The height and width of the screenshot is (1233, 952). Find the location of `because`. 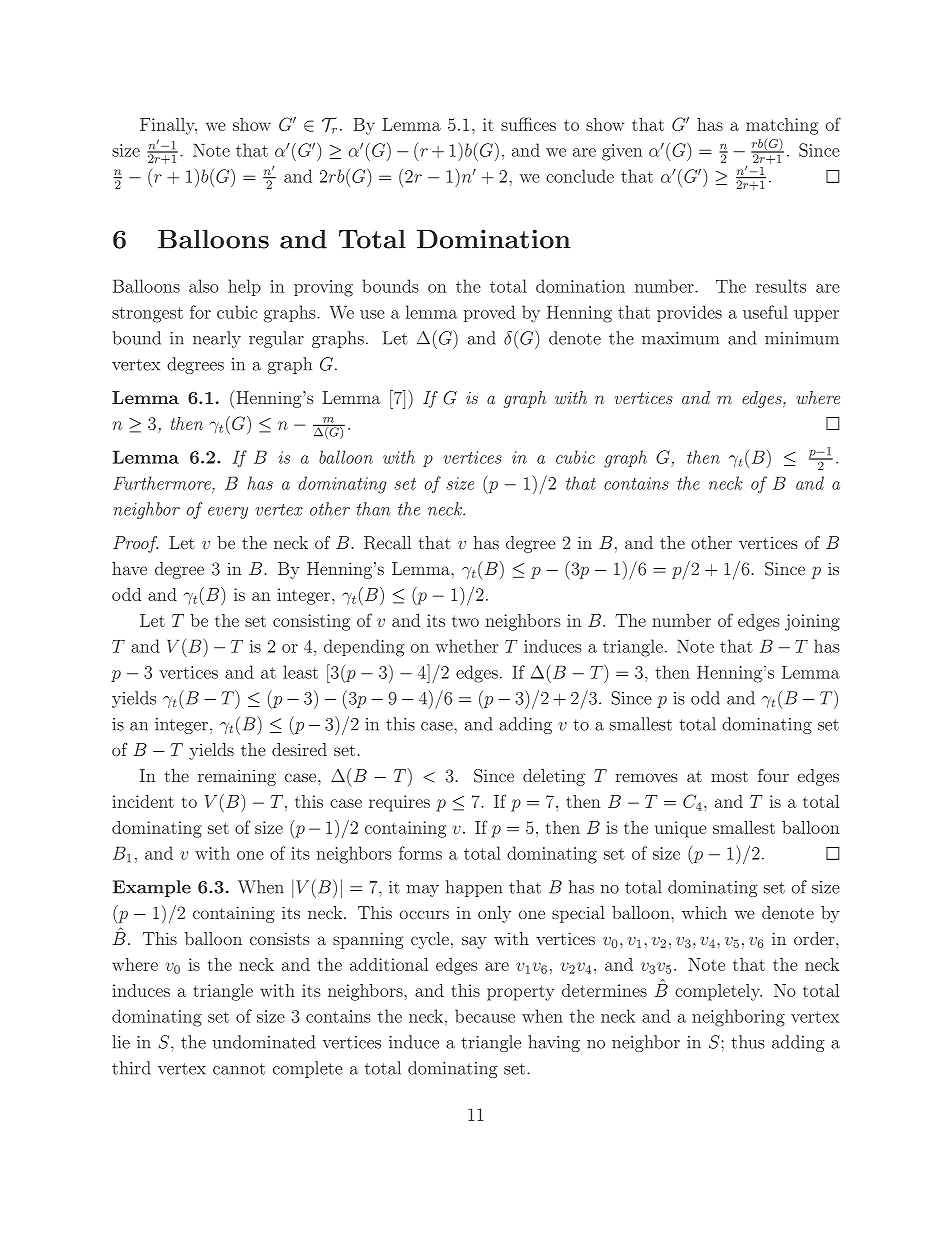

because is located at coordinates (485, 1016).
